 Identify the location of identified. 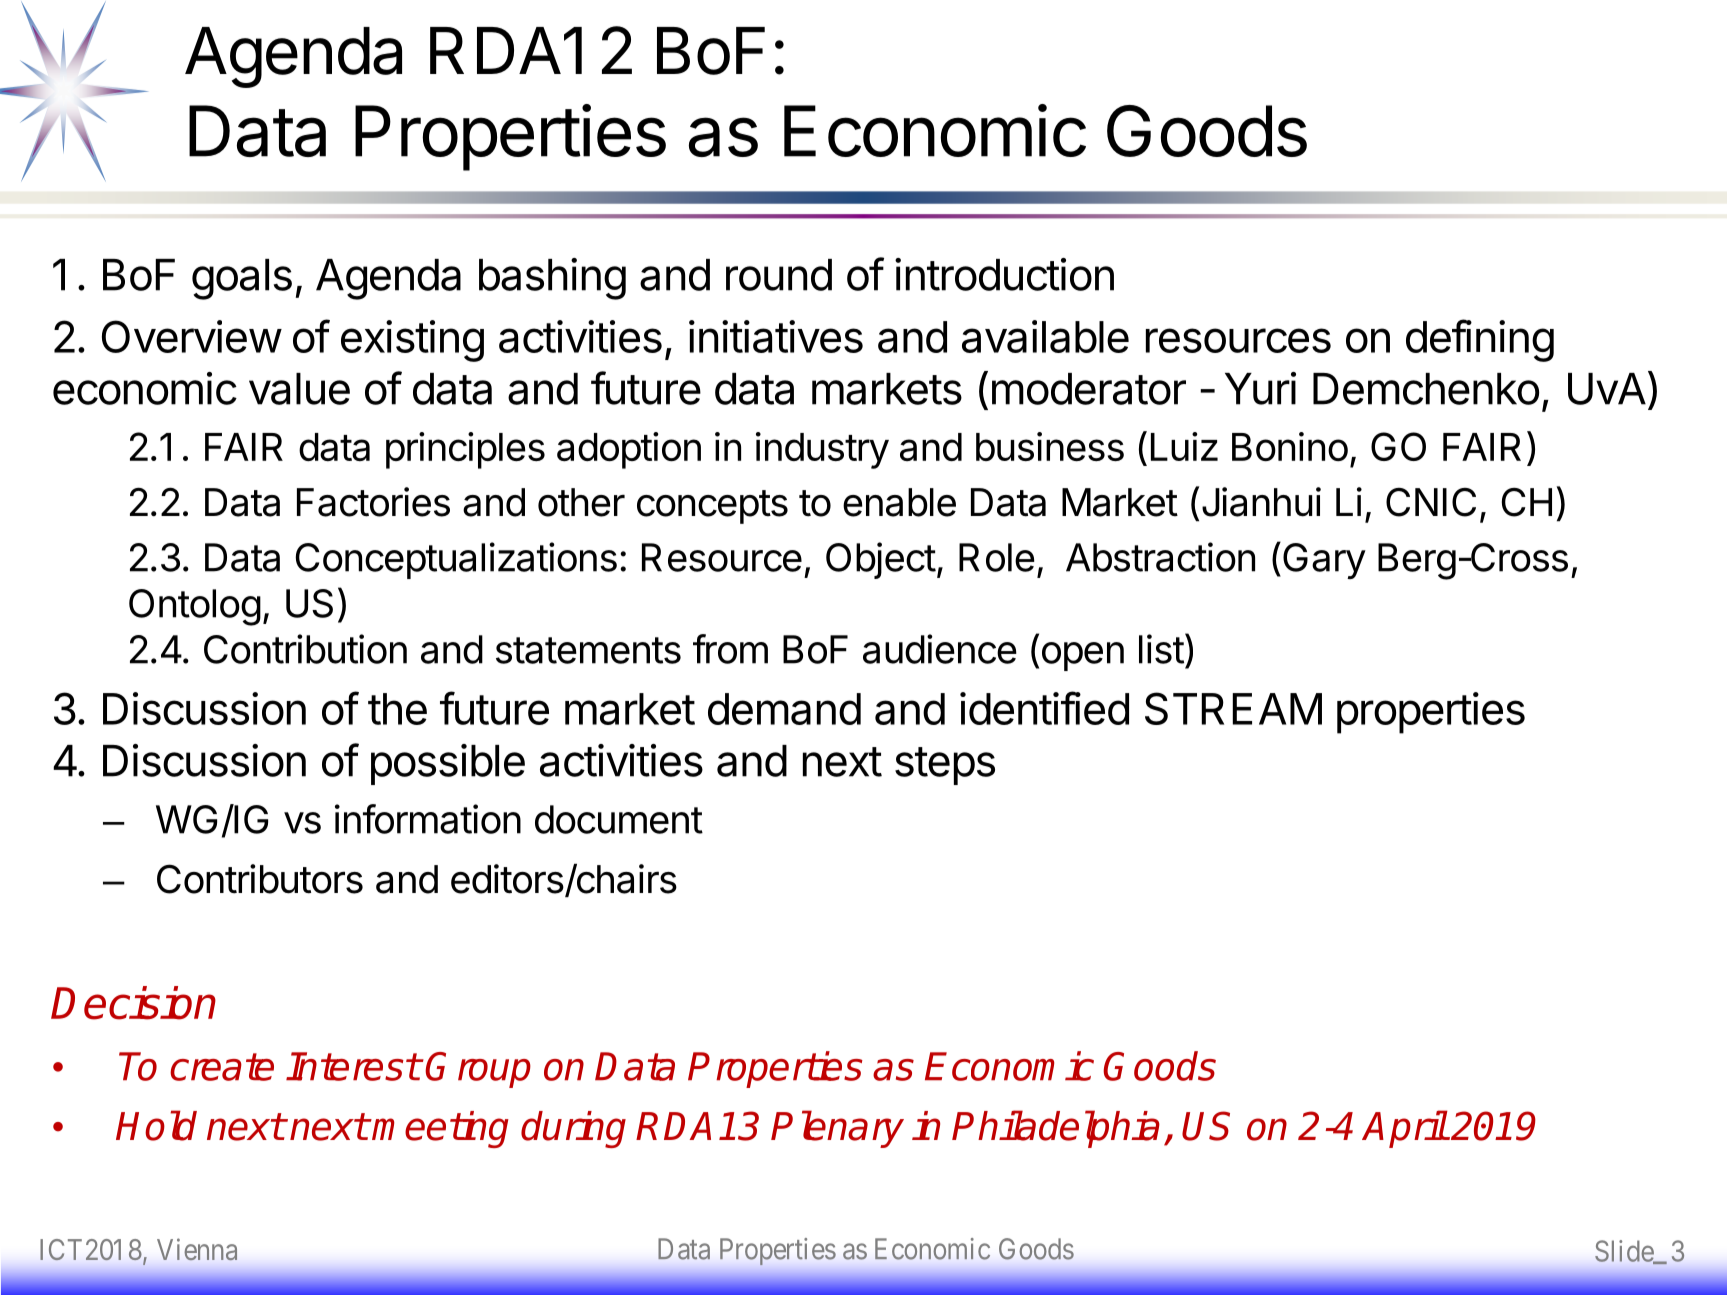
(1044, 708).
